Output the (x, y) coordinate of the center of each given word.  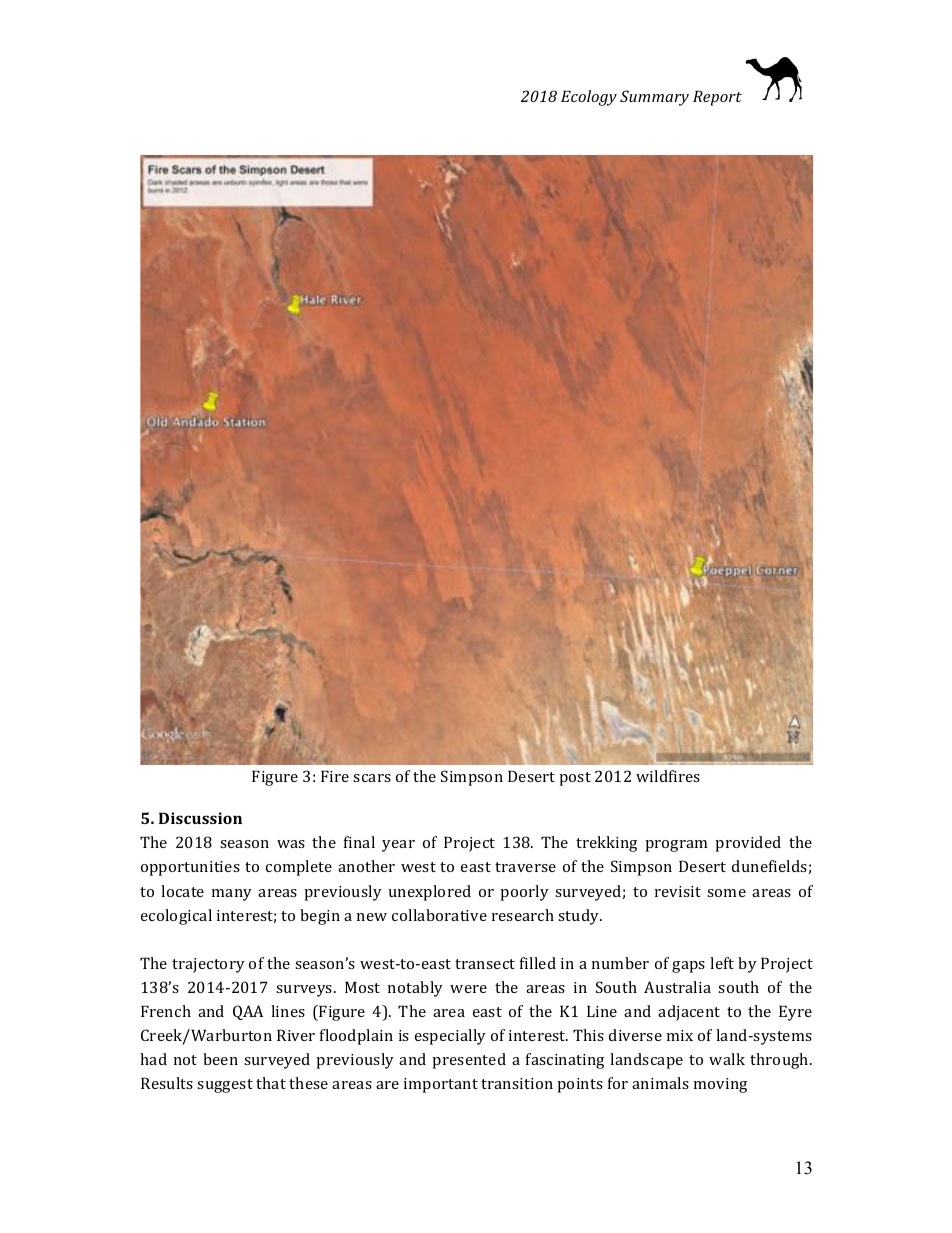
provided (748, 844)
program (676, 846)
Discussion (200, 818)
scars (372, 778)
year (398, 846)
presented (469, 1061)
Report (717, 98)
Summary (654, 98)
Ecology (589, 98)
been (220, 1059)
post (575, 779)
